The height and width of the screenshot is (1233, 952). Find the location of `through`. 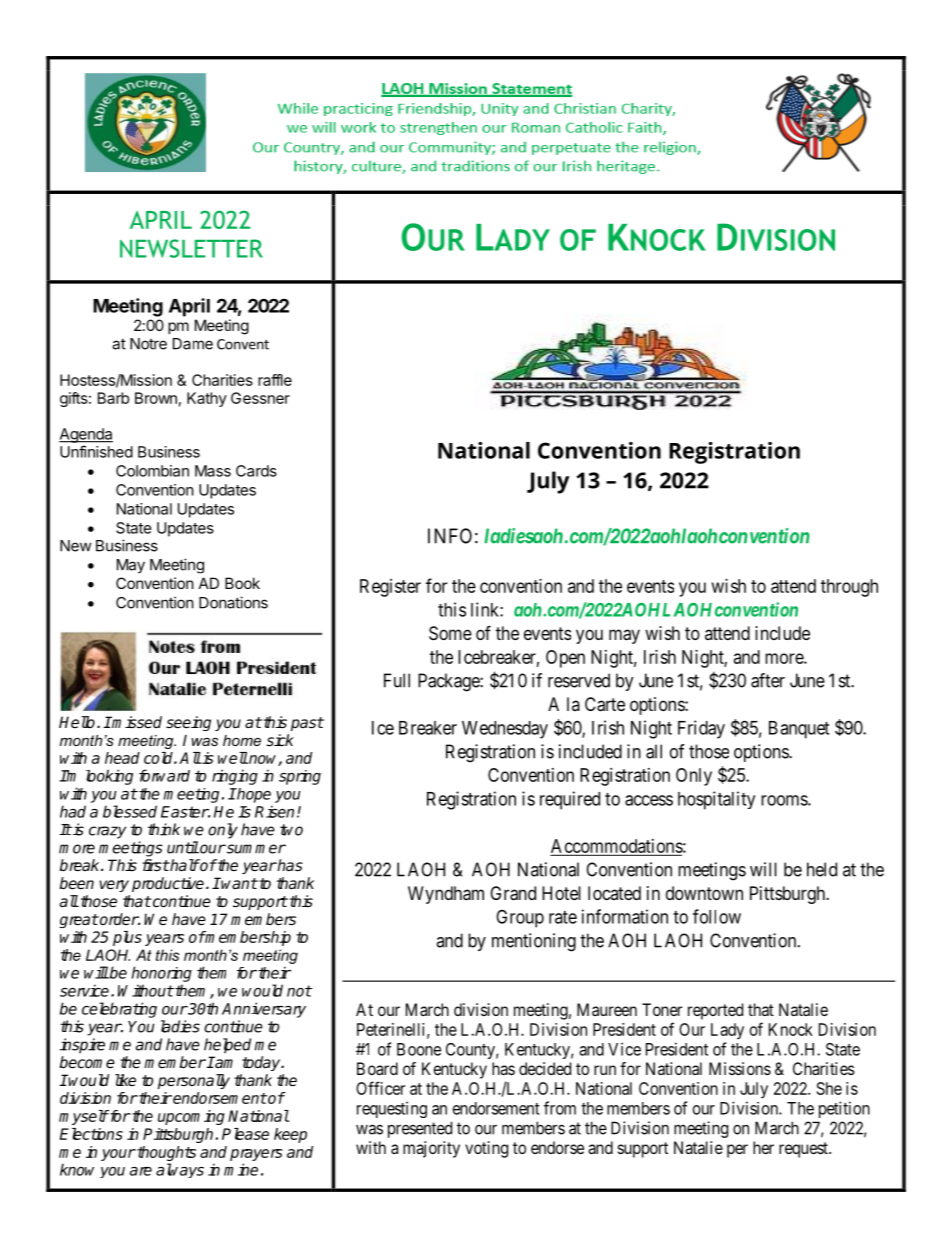

through is located at coordinates (849, 588).
